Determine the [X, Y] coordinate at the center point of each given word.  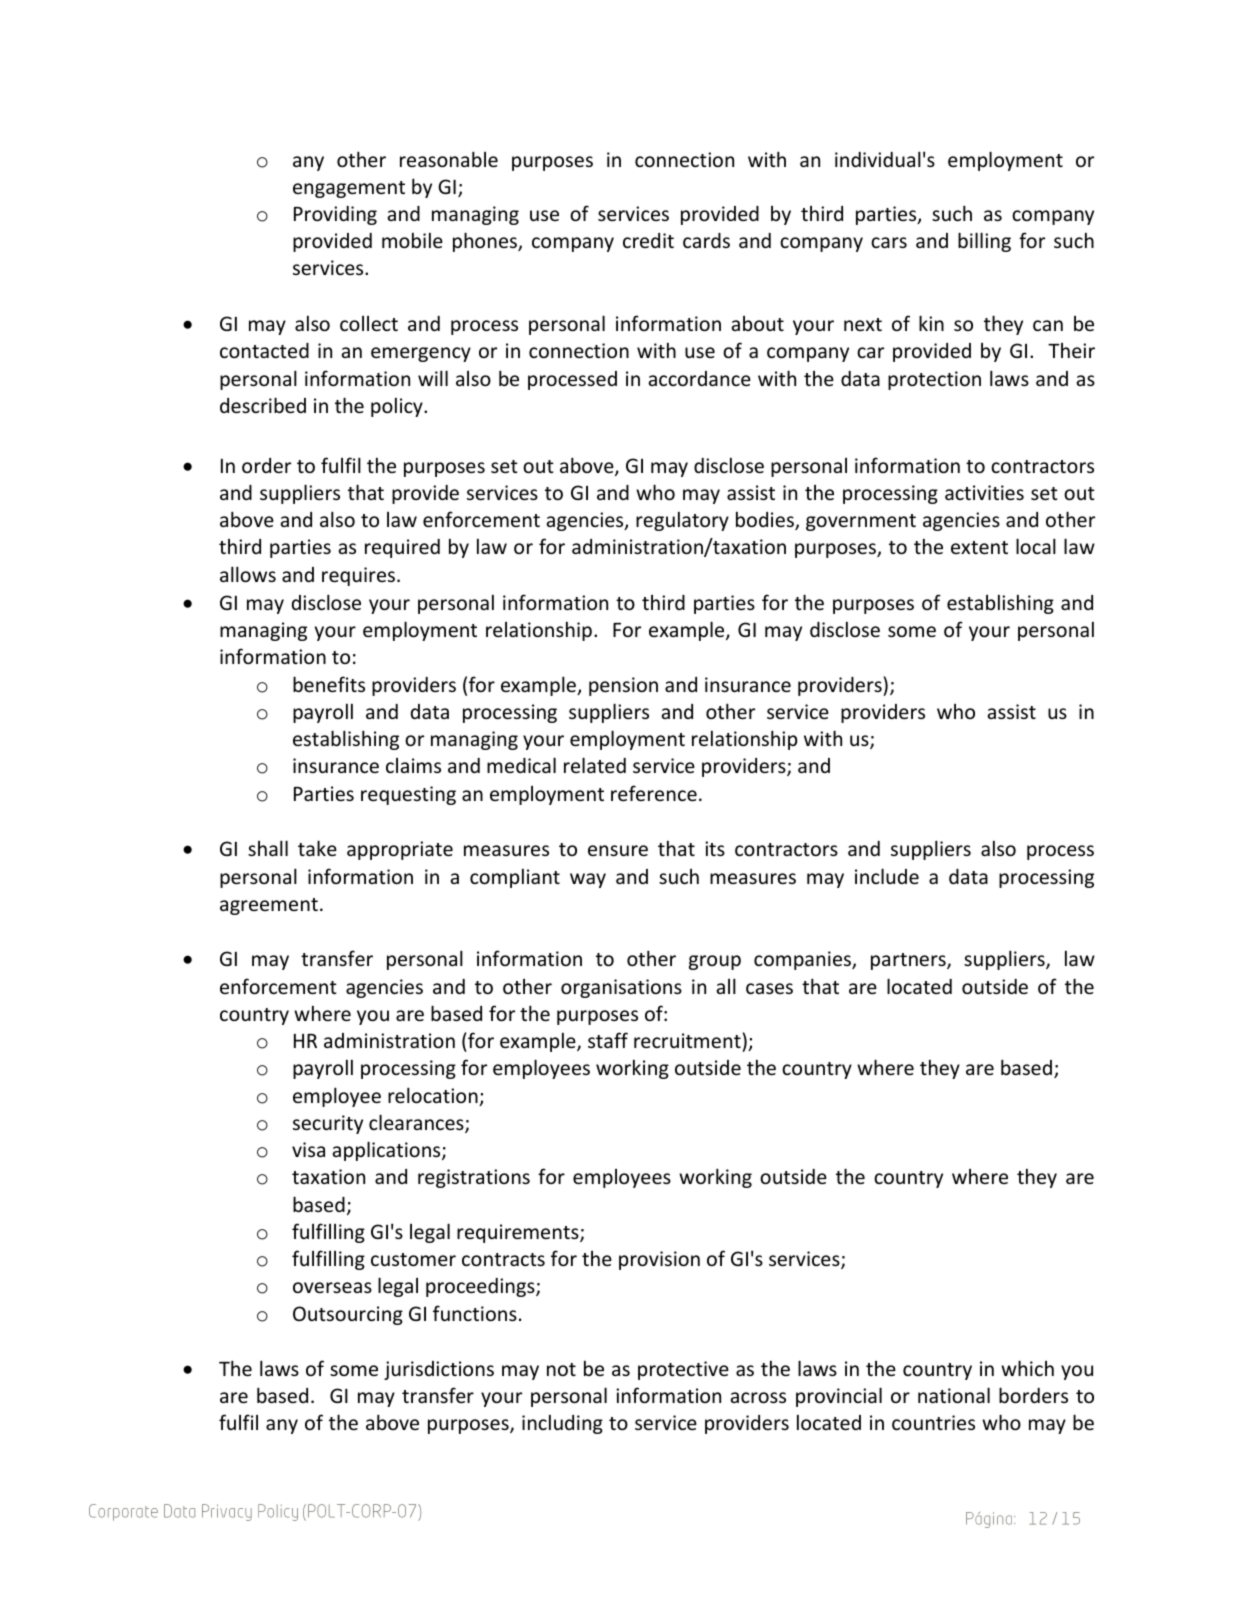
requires [360, 576]
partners [909, 961]
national [954, 1395]
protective [683, 1370]
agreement [269, 906]
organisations [621, 988]
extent [979, 547]
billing [984, 242]
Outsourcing [348, 1315]
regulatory [682, 521]
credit [648, 240]
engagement [349, 189]
